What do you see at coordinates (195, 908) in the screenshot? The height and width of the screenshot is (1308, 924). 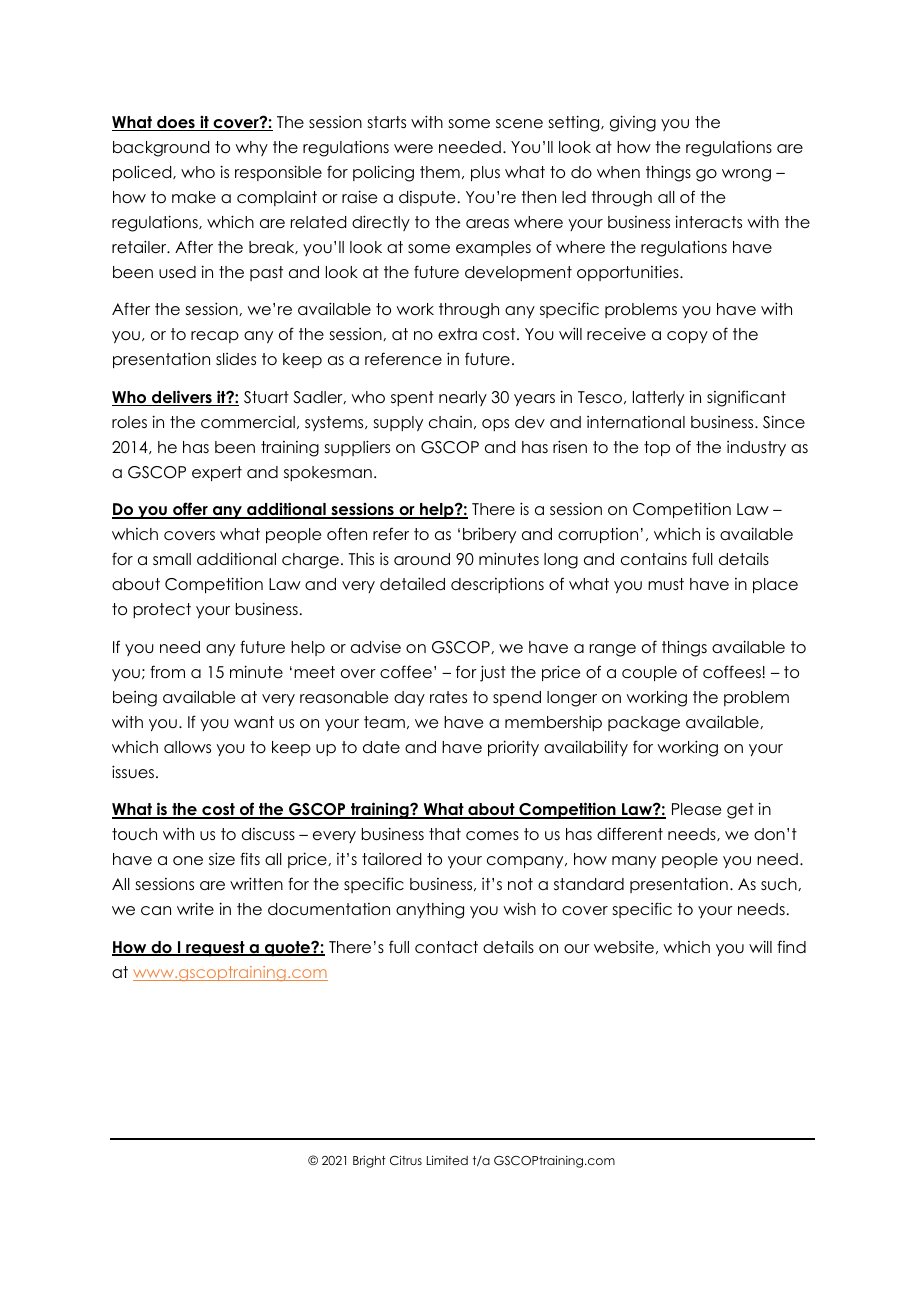 I see `write` at bounding box center [195, 908].
